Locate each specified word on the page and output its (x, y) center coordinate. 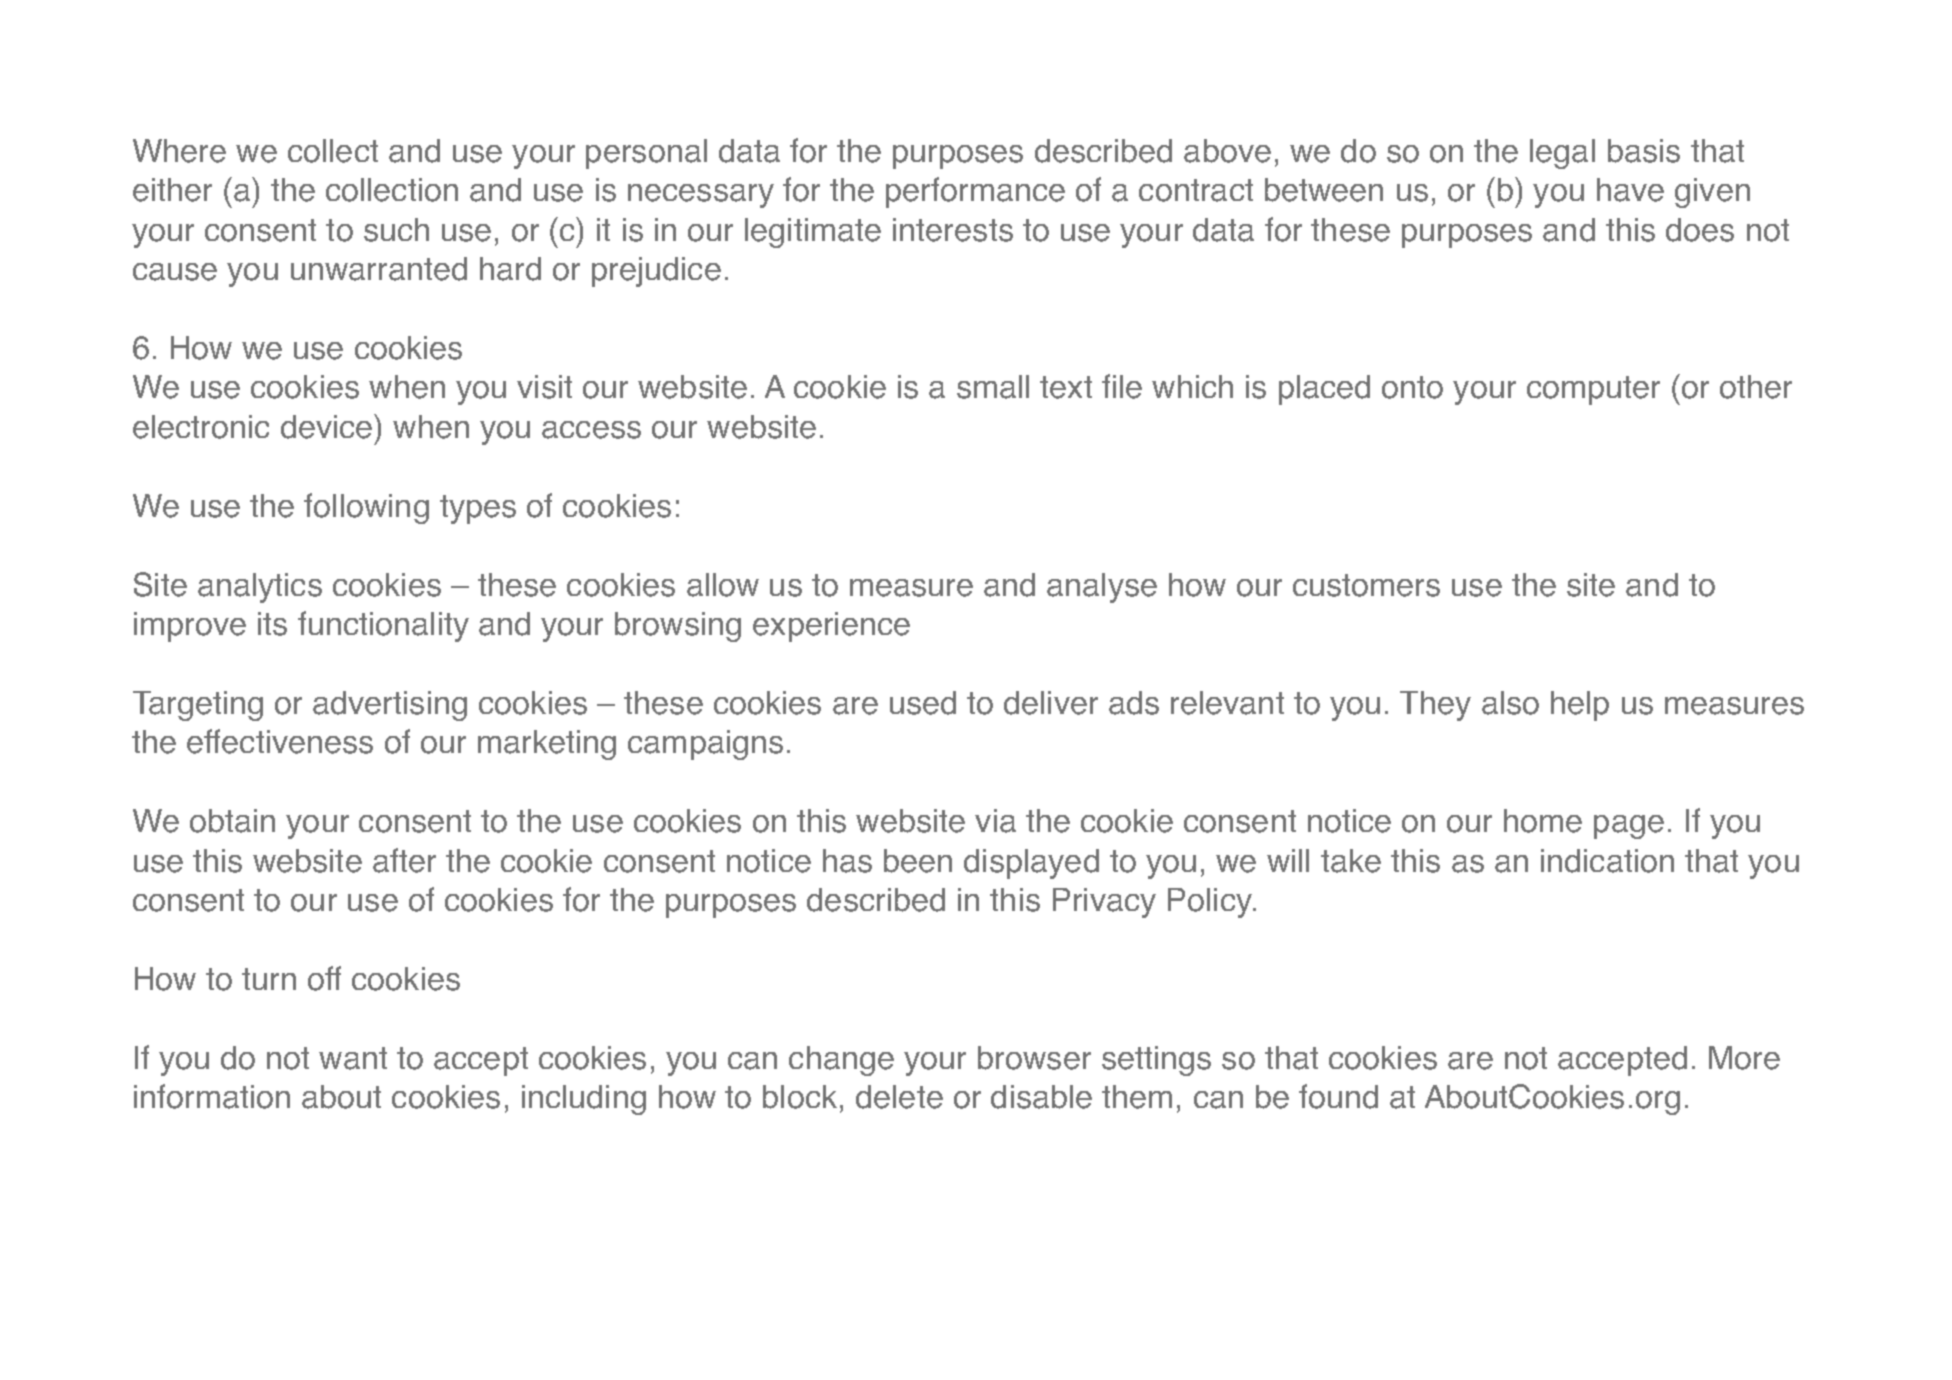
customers (1366, 585)
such (396, 230)
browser (1034, 1058)
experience (831, 627)
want (353, 1058)
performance (975, 192)
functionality (383, 626)
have (1630, 190)
